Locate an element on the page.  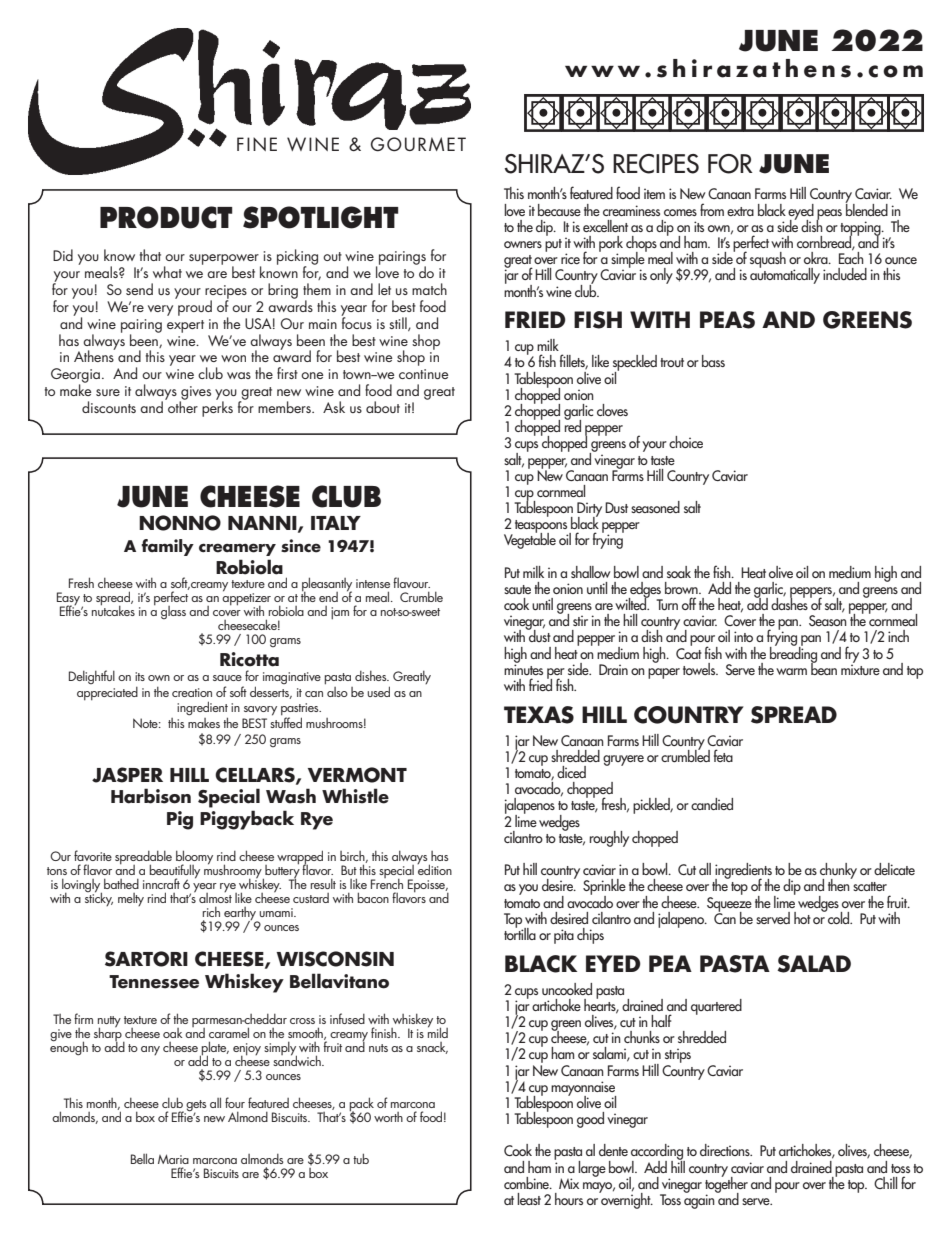
warm is located at coordinates (791, 671).
